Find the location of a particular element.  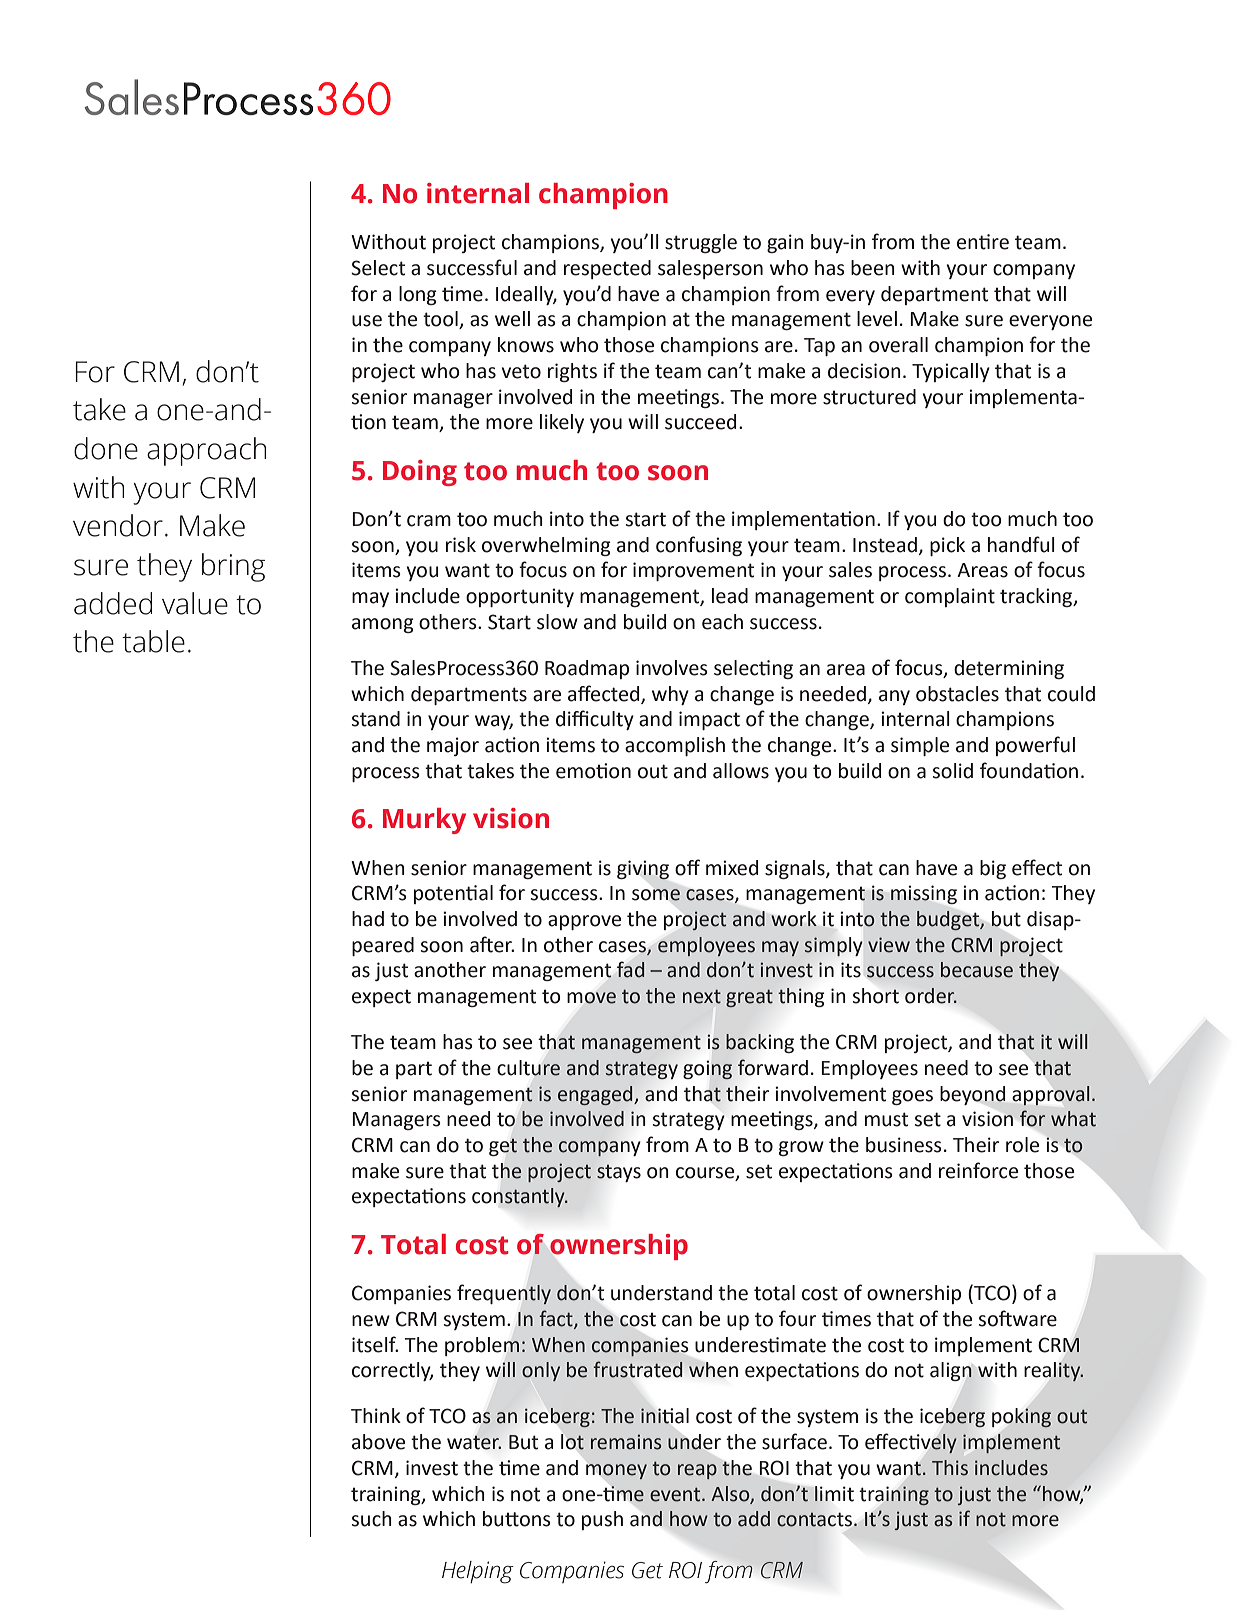

value is located at coordinates (195, 603).
